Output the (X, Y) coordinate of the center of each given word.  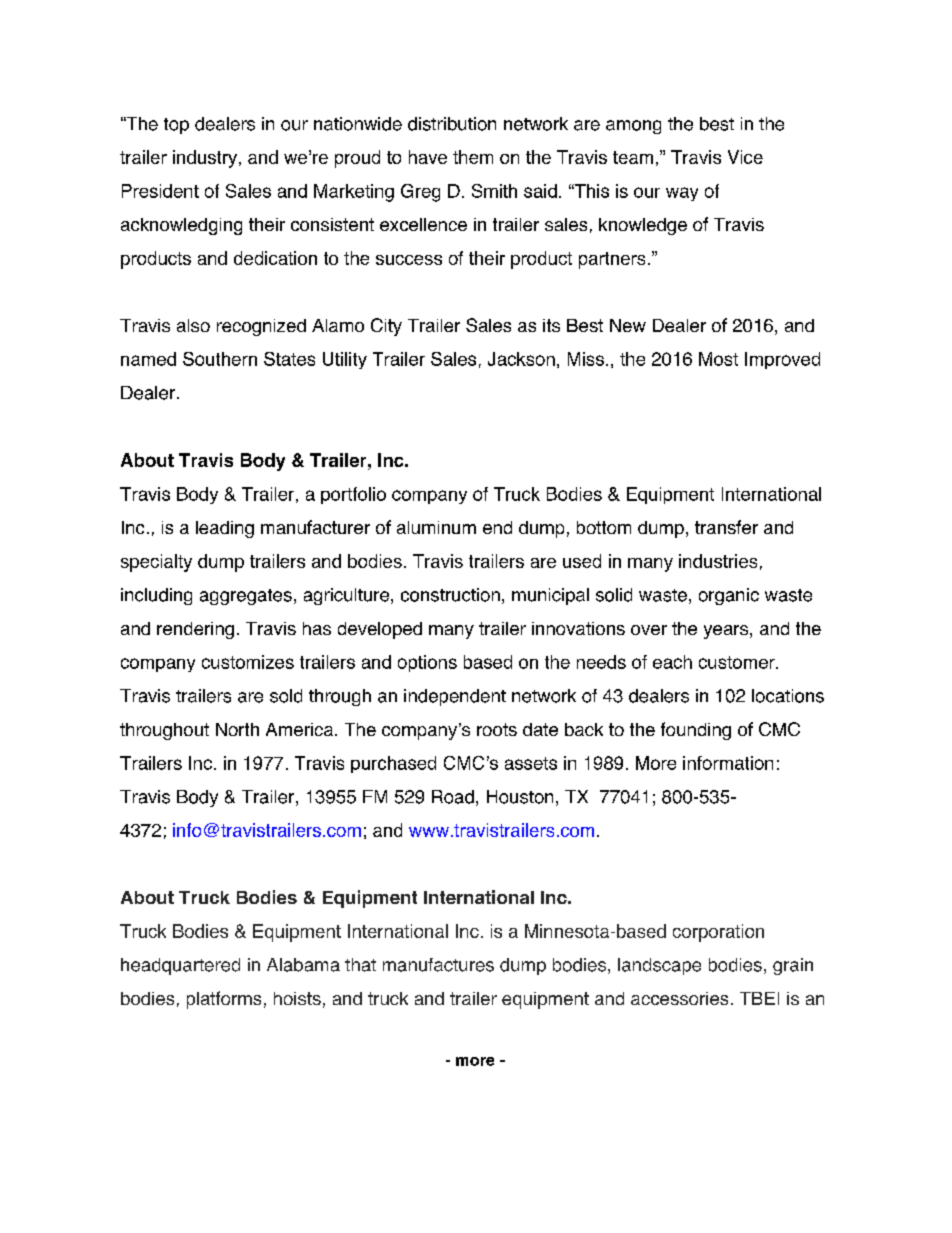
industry (205, 159)
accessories (679, 998)
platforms (224, 1000)
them (473, 157)
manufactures (438, 965)
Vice (745, 157)
